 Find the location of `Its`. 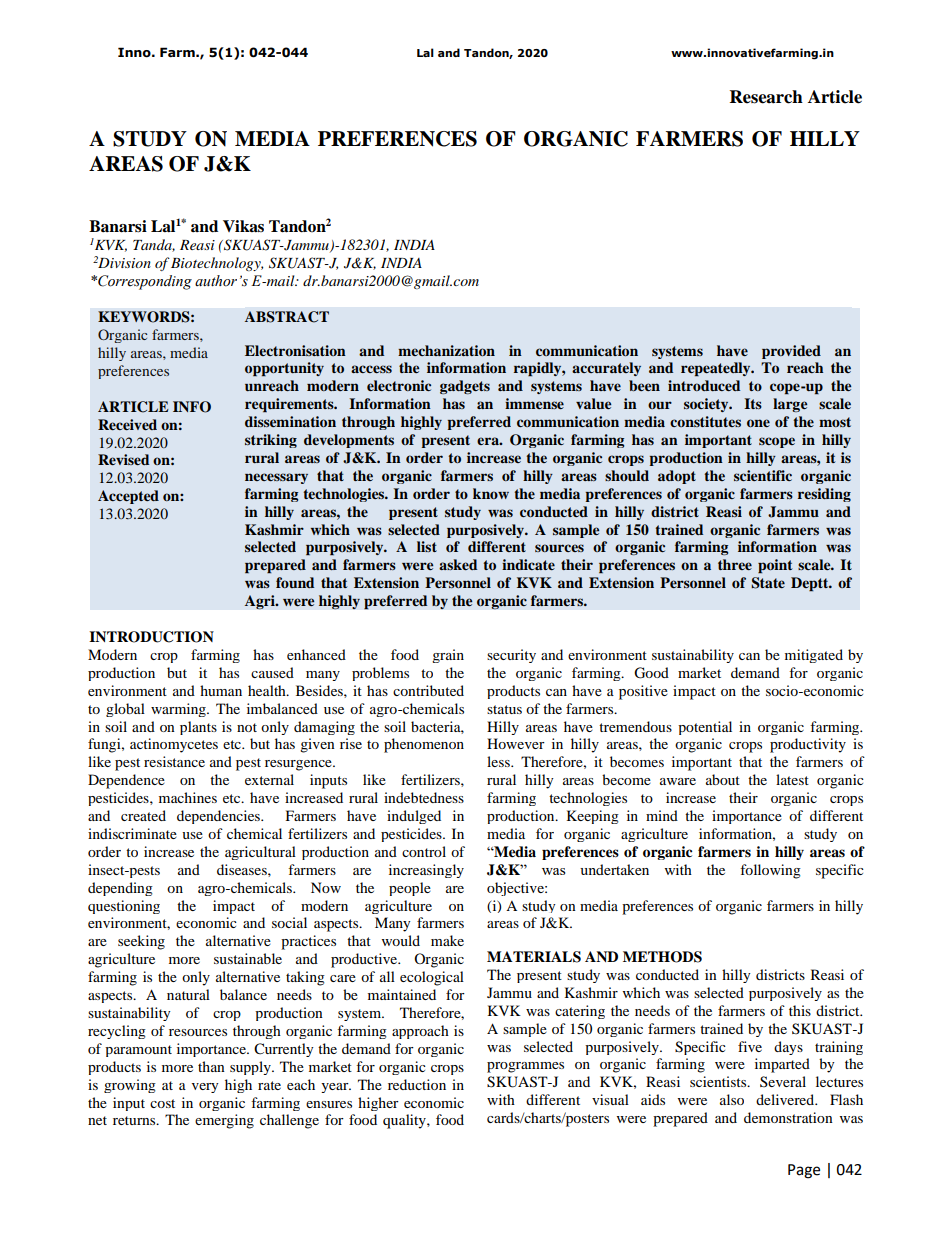

Its is located at coordinates (753, 403).
